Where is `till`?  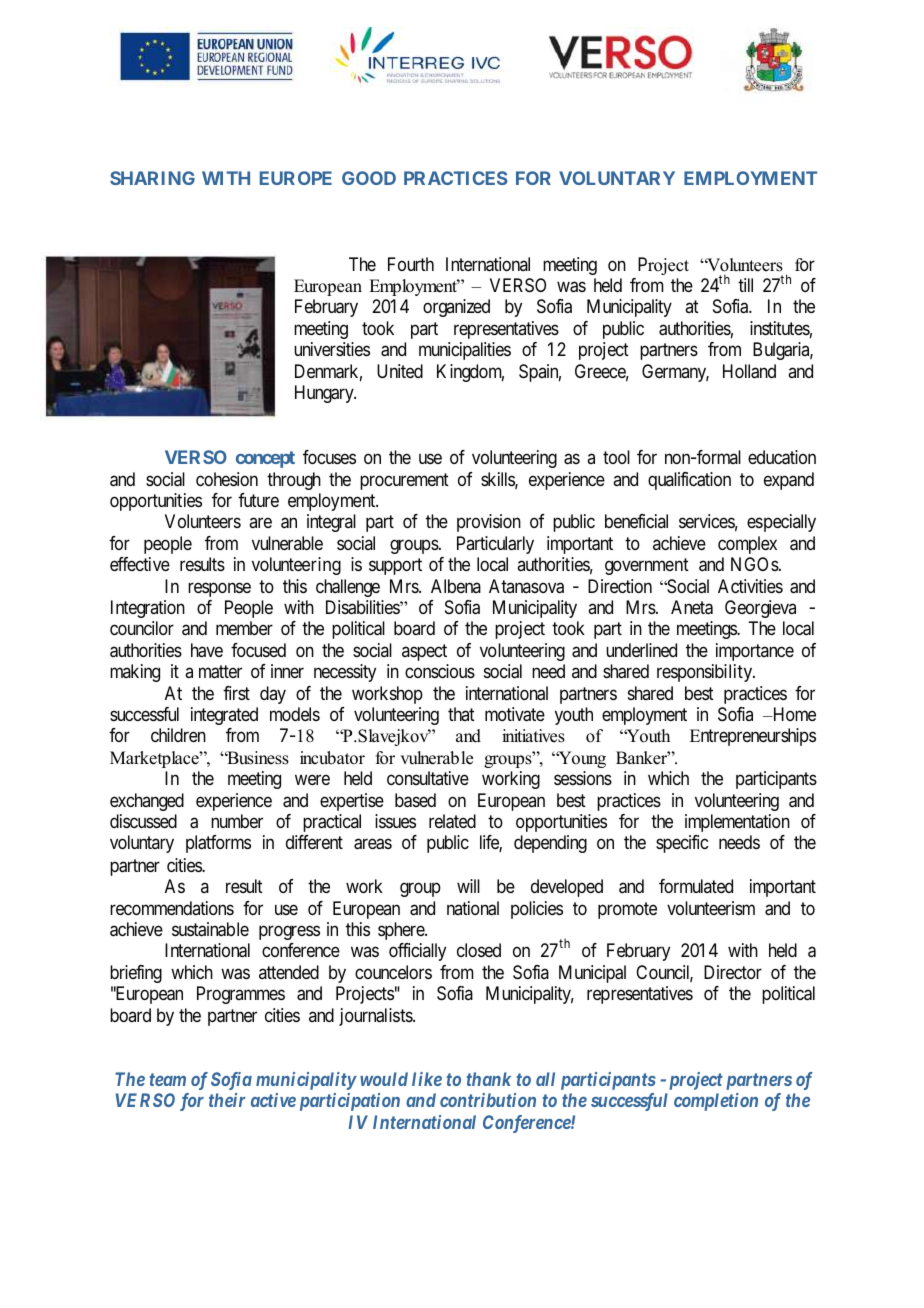 till is located at coordinates (745, 285).
